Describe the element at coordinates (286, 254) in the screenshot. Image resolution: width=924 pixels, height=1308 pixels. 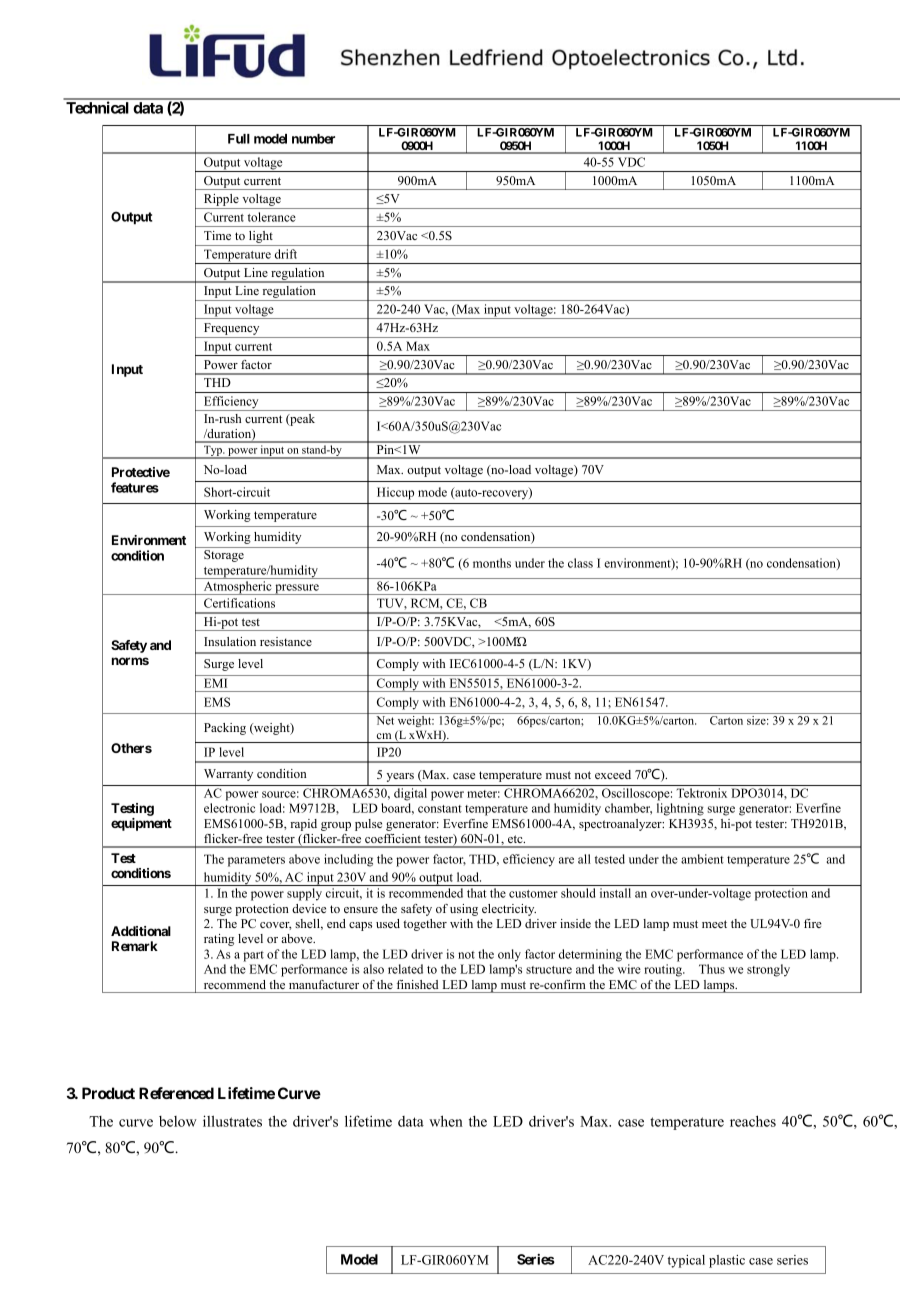
I see `drift` at that location.
